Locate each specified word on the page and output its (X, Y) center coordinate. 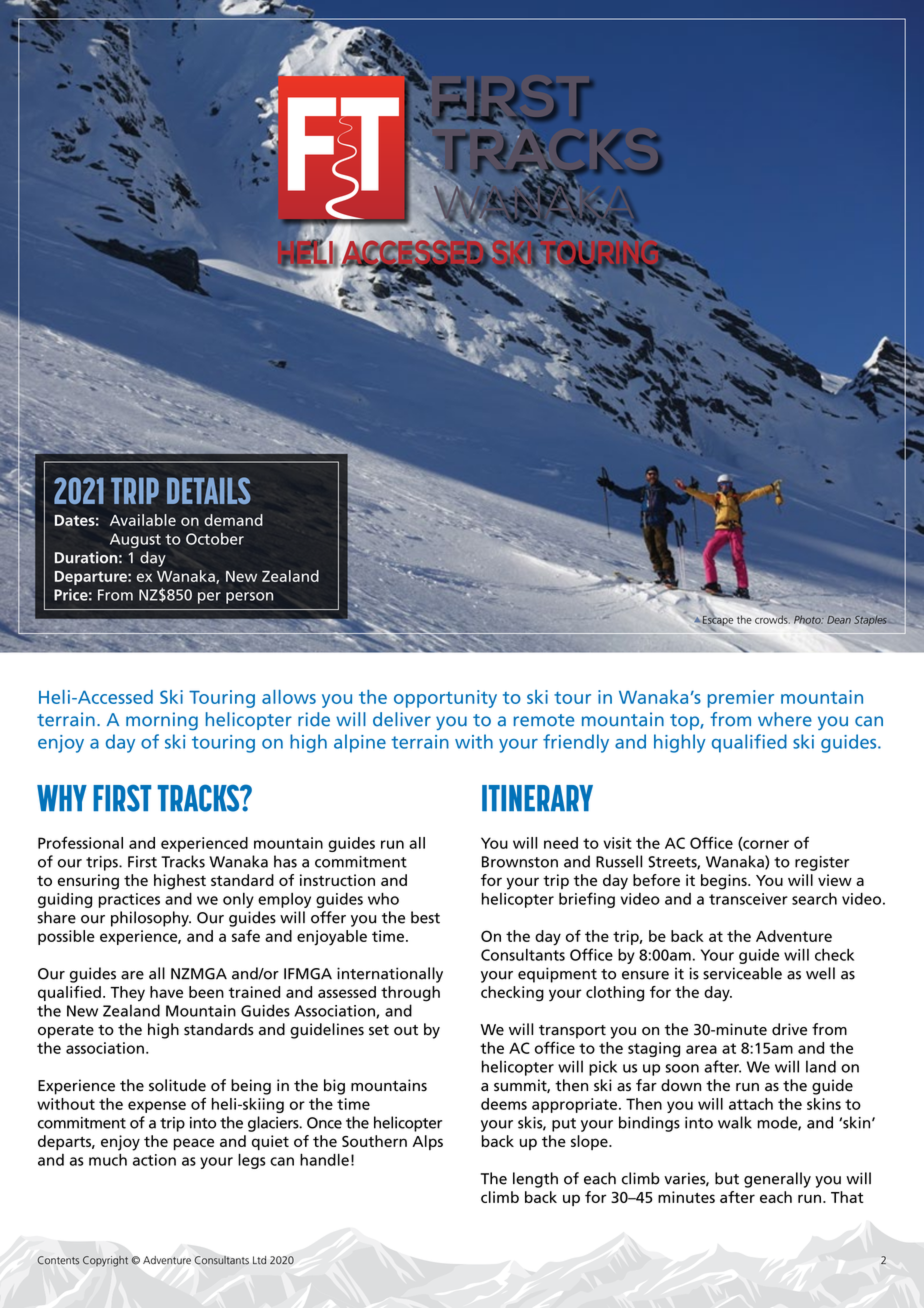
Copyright (105, 1261)
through (410, 994)
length (535, 1180)
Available (143, 520)
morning (162, 721)
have (166, 992)
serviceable (742, 973)
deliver (402, 719)
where (785, 719)
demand (233, 520)
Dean (839, 620)
